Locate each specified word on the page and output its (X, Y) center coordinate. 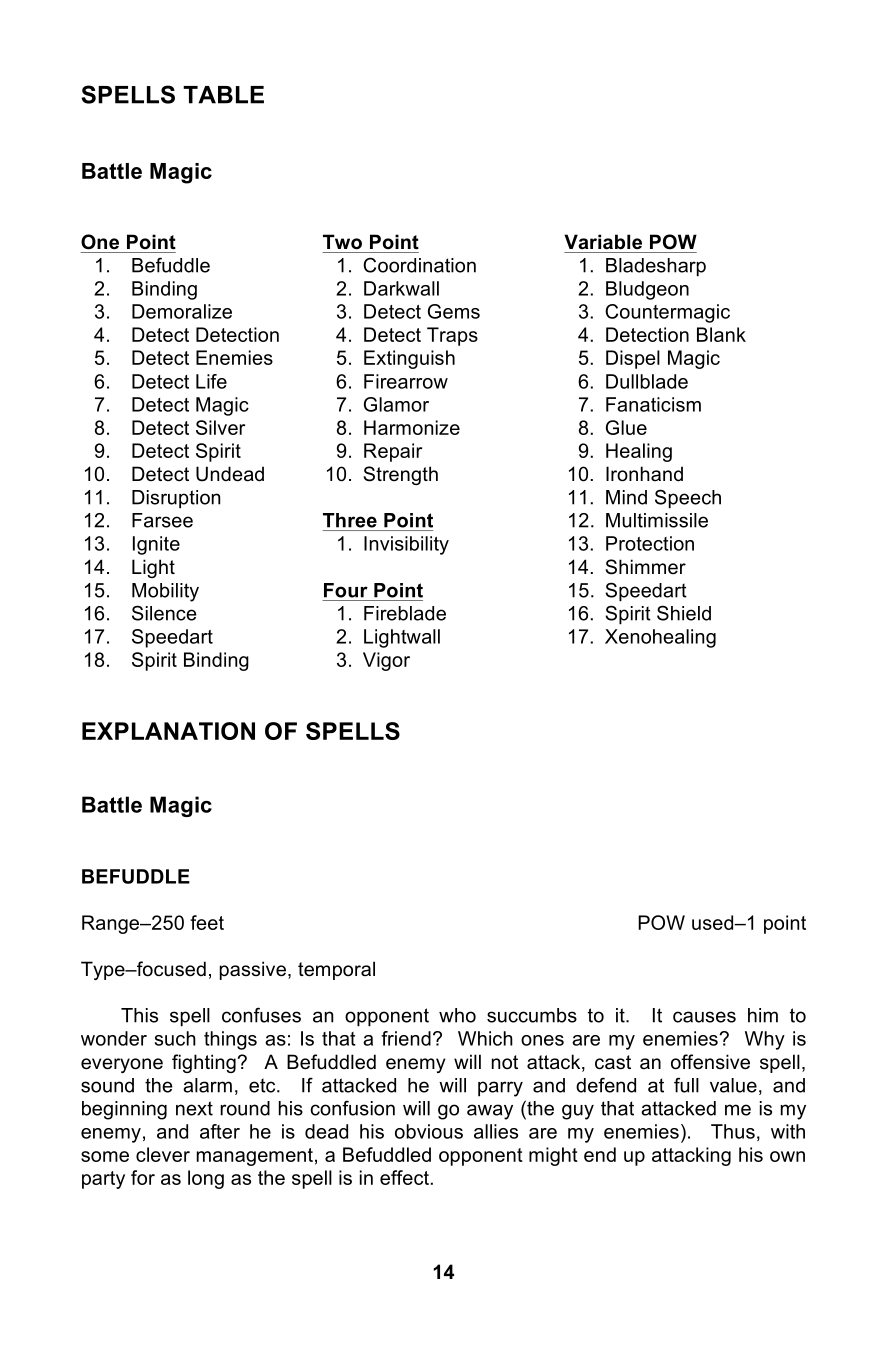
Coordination (419, 265)
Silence (164, 613)
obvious (429, 1131)
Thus (733, 1131)
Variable (603, 242)
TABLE (223, 95)
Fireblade (405, 613)
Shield (684, 613)
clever (163, 1154)
